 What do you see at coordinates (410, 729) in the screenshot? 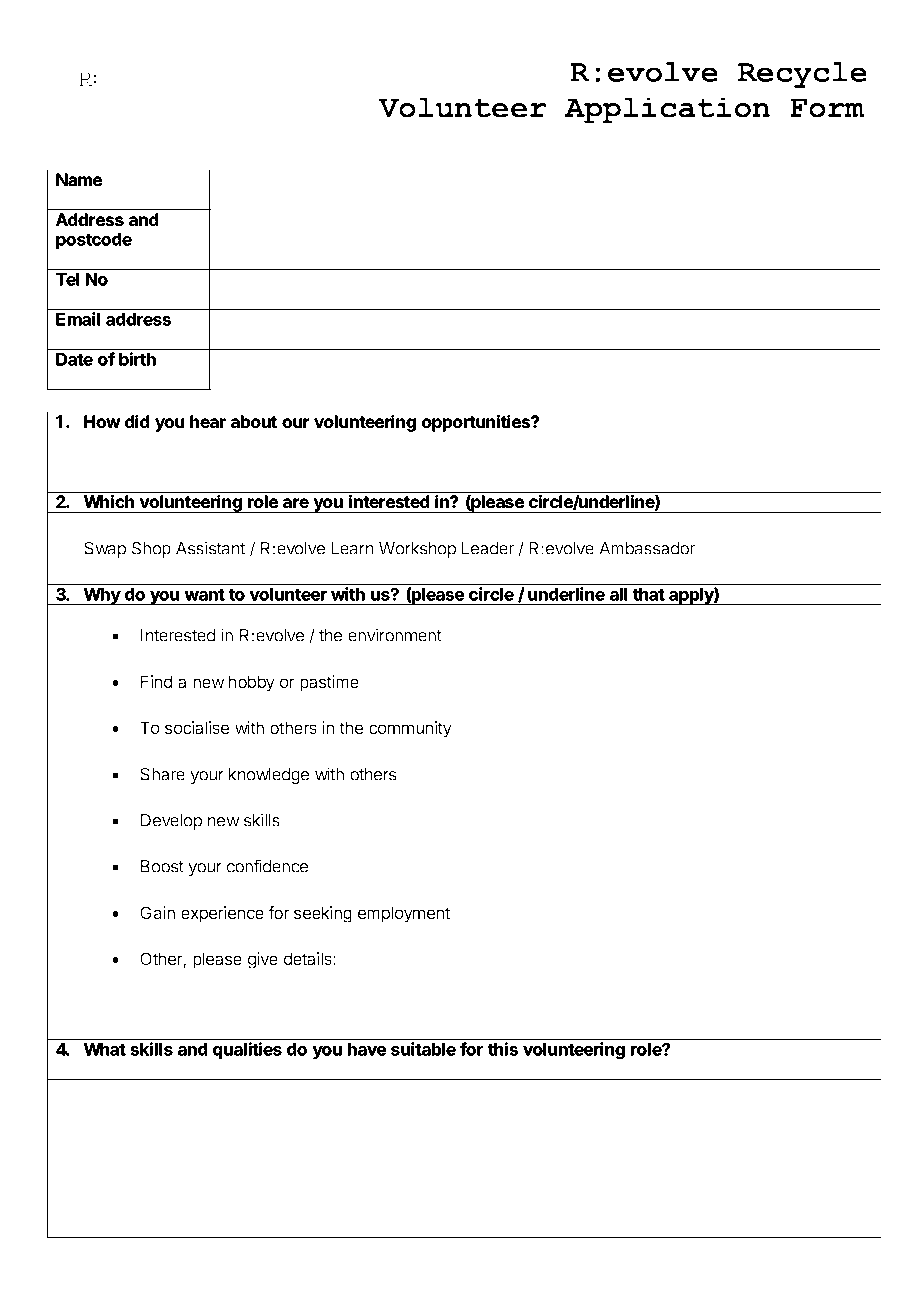
I see `community` at bounding box center [410, 729].
